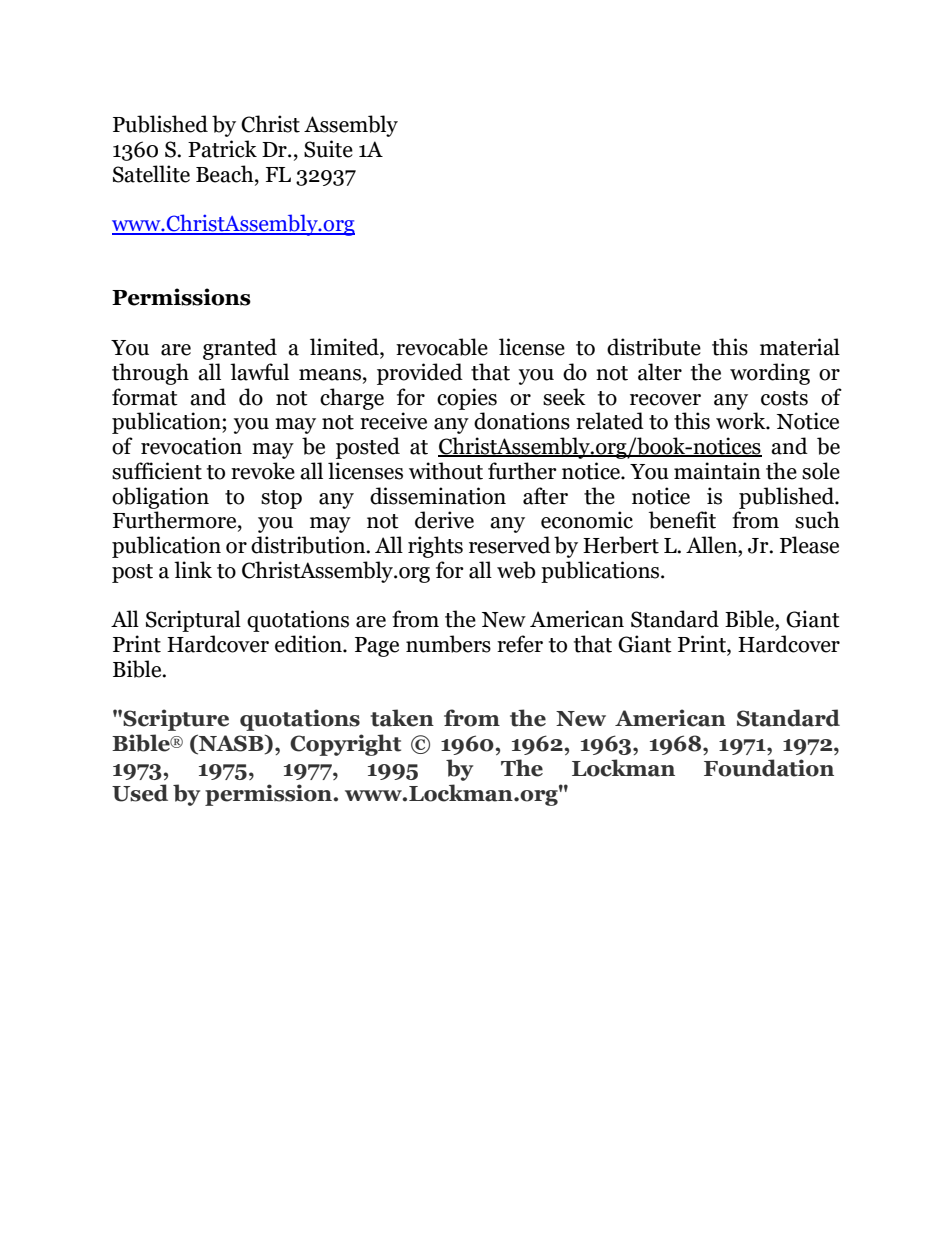 This screenshot has height=1233, width=952. I want to click on numbers, so click(448, 644).
